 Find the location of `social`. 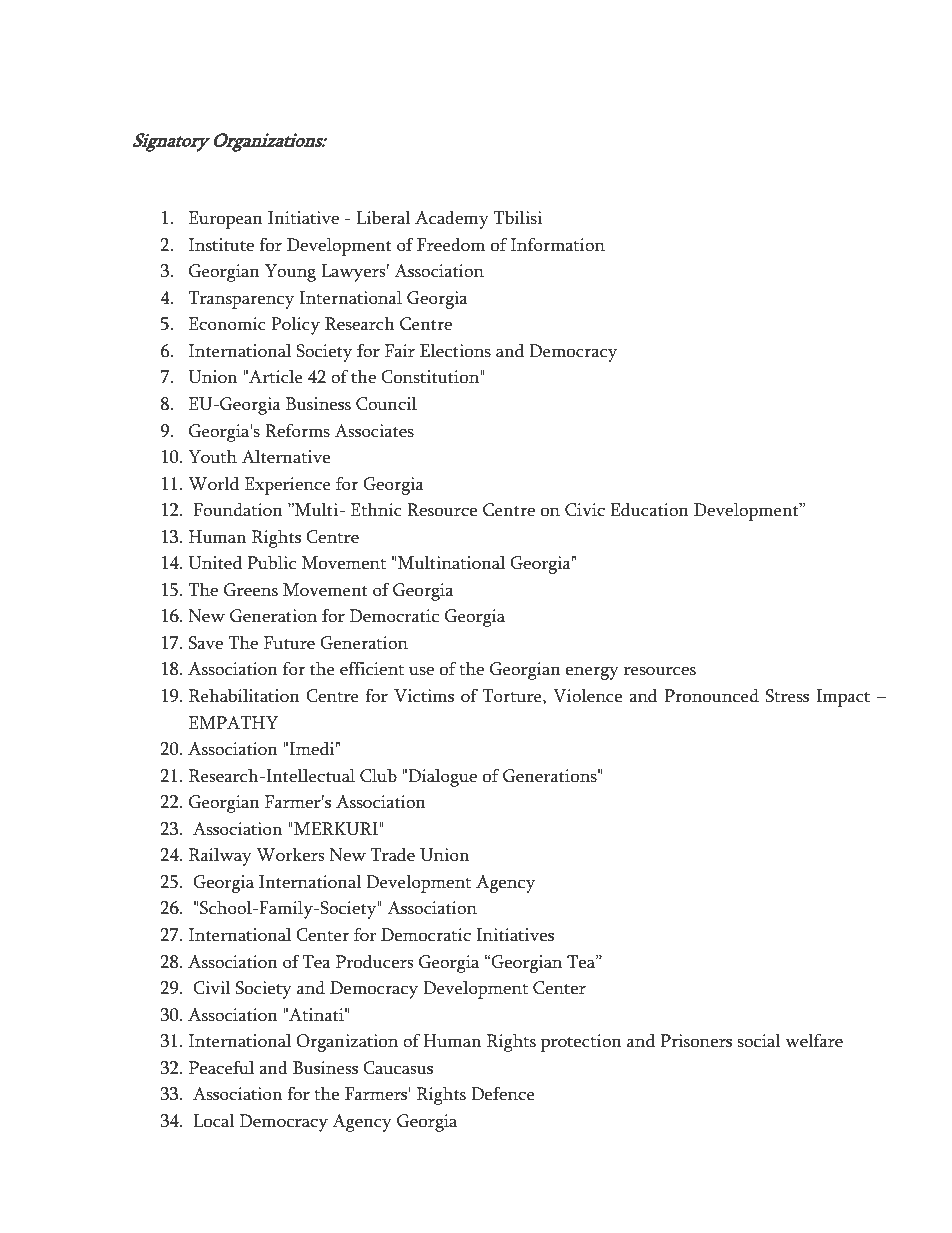

social is located at coordinates (759, 1041).
